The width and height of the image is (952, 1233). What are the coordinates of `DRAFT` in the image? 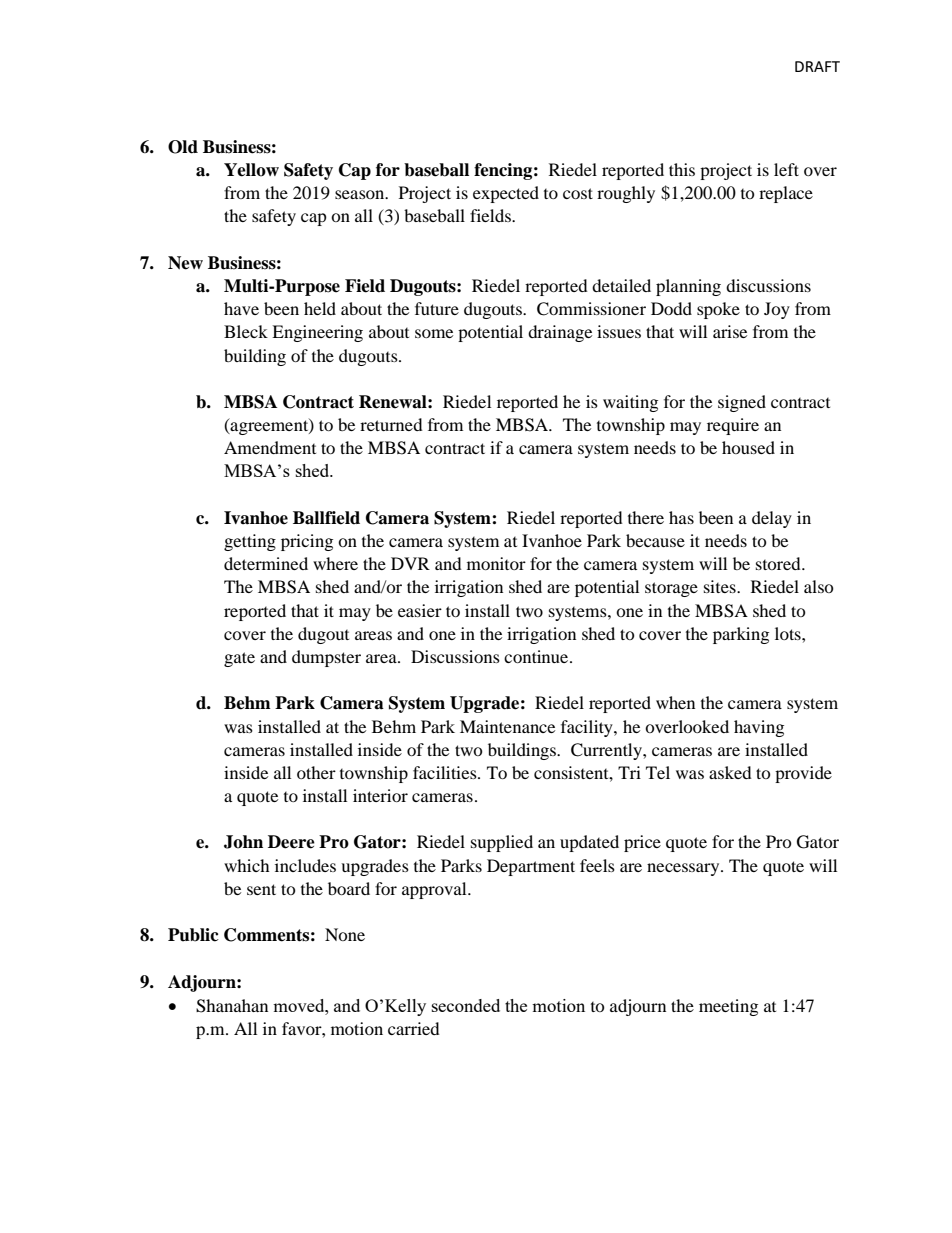 It's located at (817, 66).
